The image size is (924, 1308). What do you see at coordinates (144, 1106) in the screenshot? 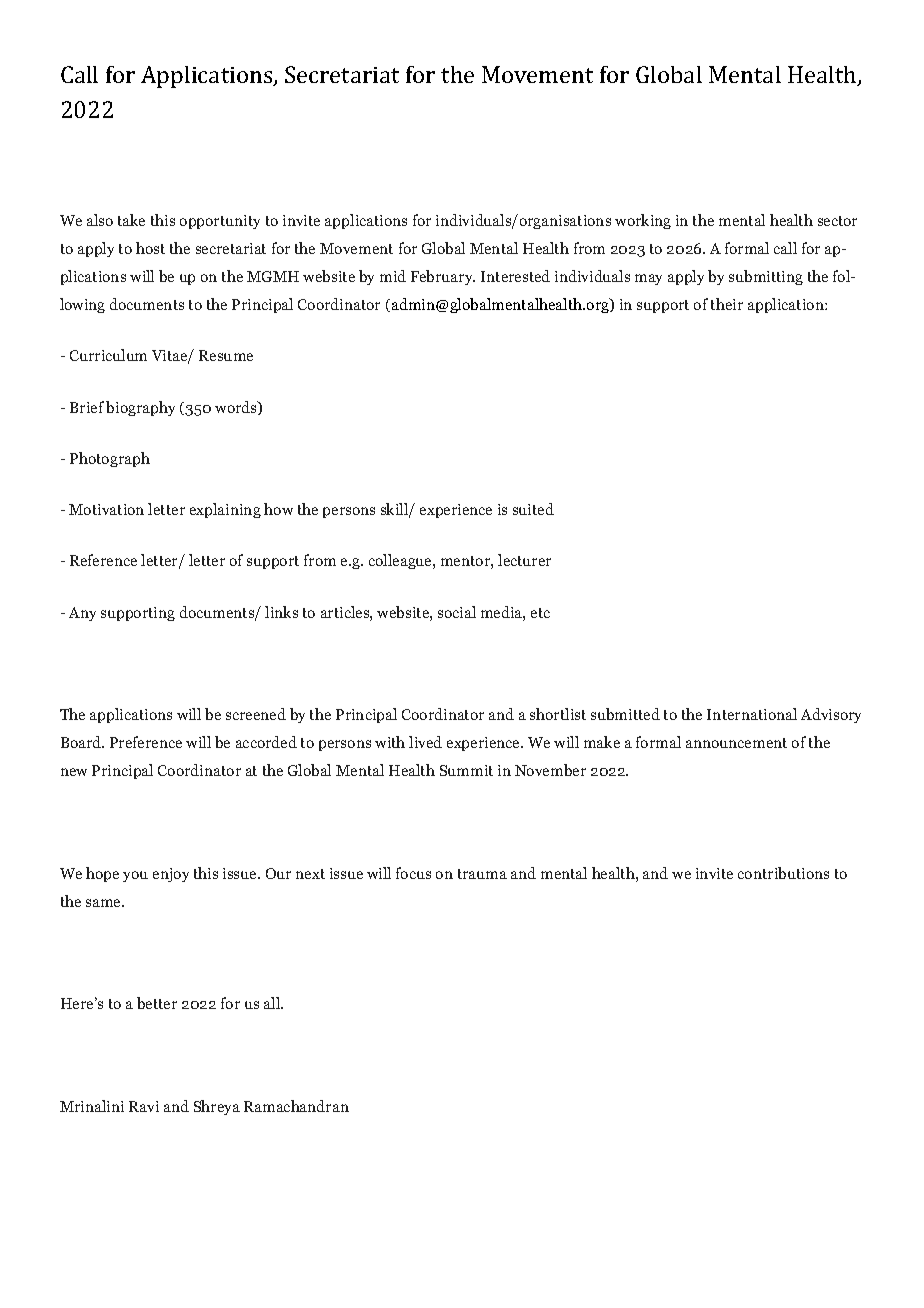
I see `Ravi` at bounding box center [144, 1106].
